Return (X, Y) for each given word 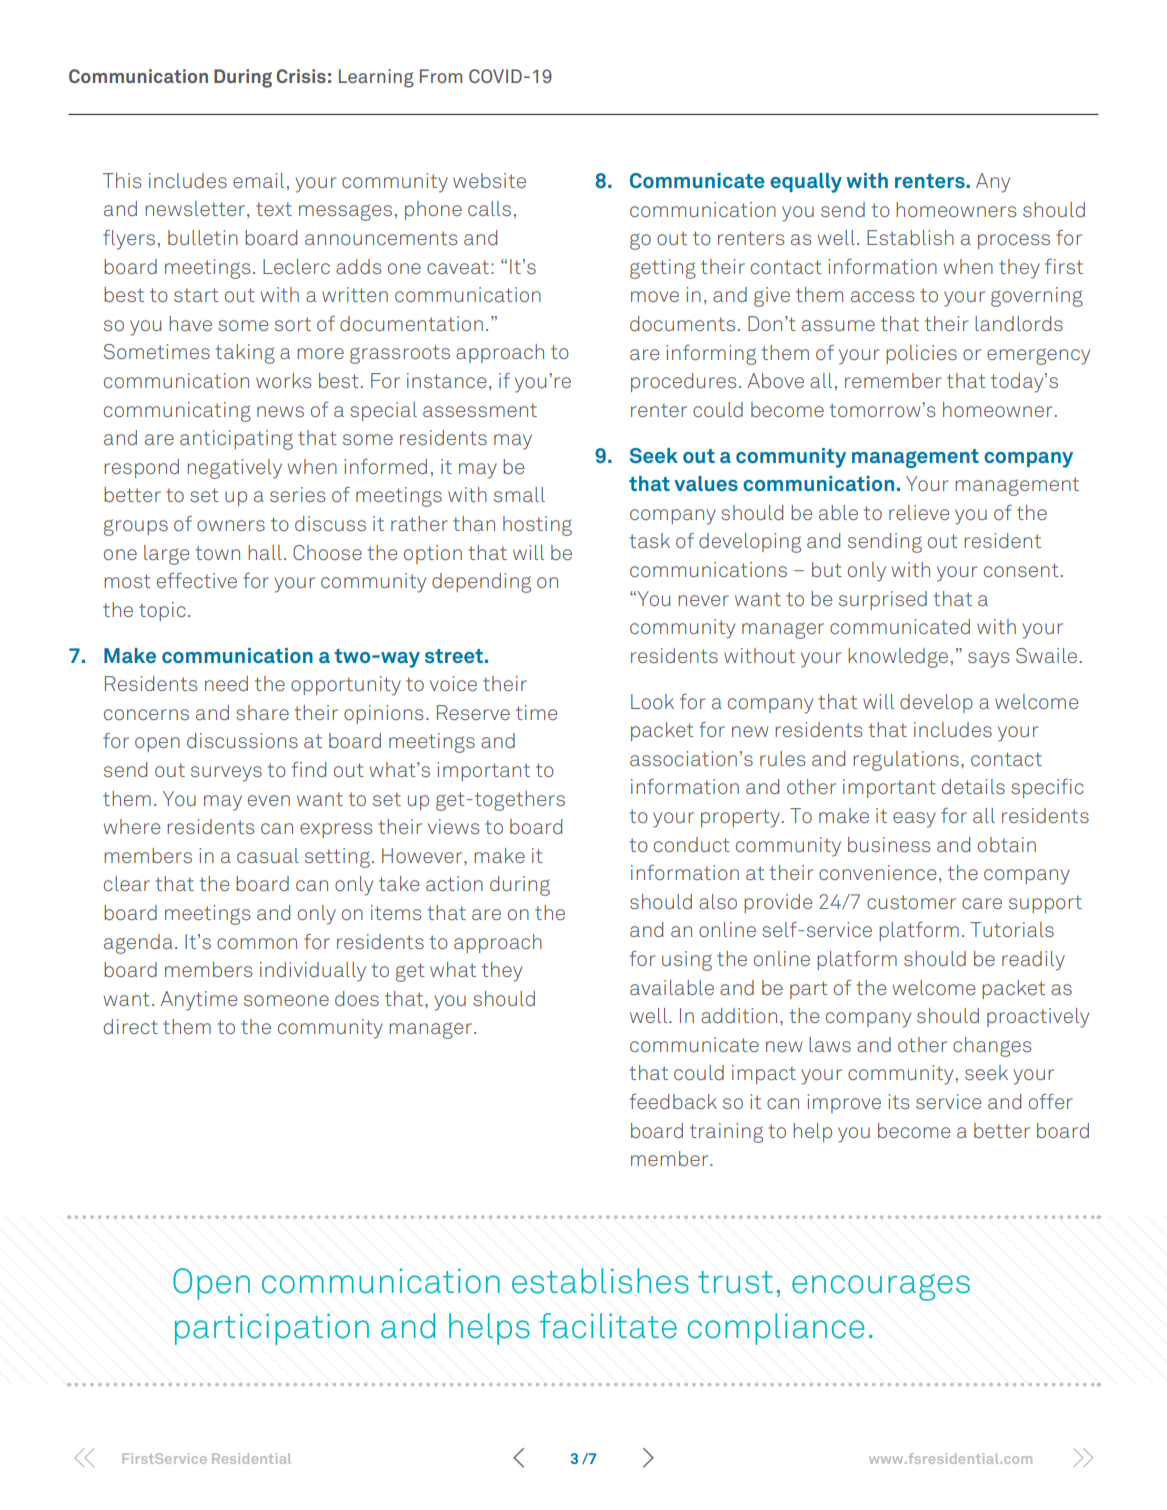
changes (992, 1047)
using (687, 961)
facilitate (608, 1326)
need (226, 683)
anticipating (236, 440)
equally (806, 183)
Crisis (301, 76)
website (489, 180)
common (257, 943)
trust (735, 1282)
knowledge (898, 658)
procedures (683, 382)
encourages (881, 1287)
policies (921, 354)
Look (652, 701)
